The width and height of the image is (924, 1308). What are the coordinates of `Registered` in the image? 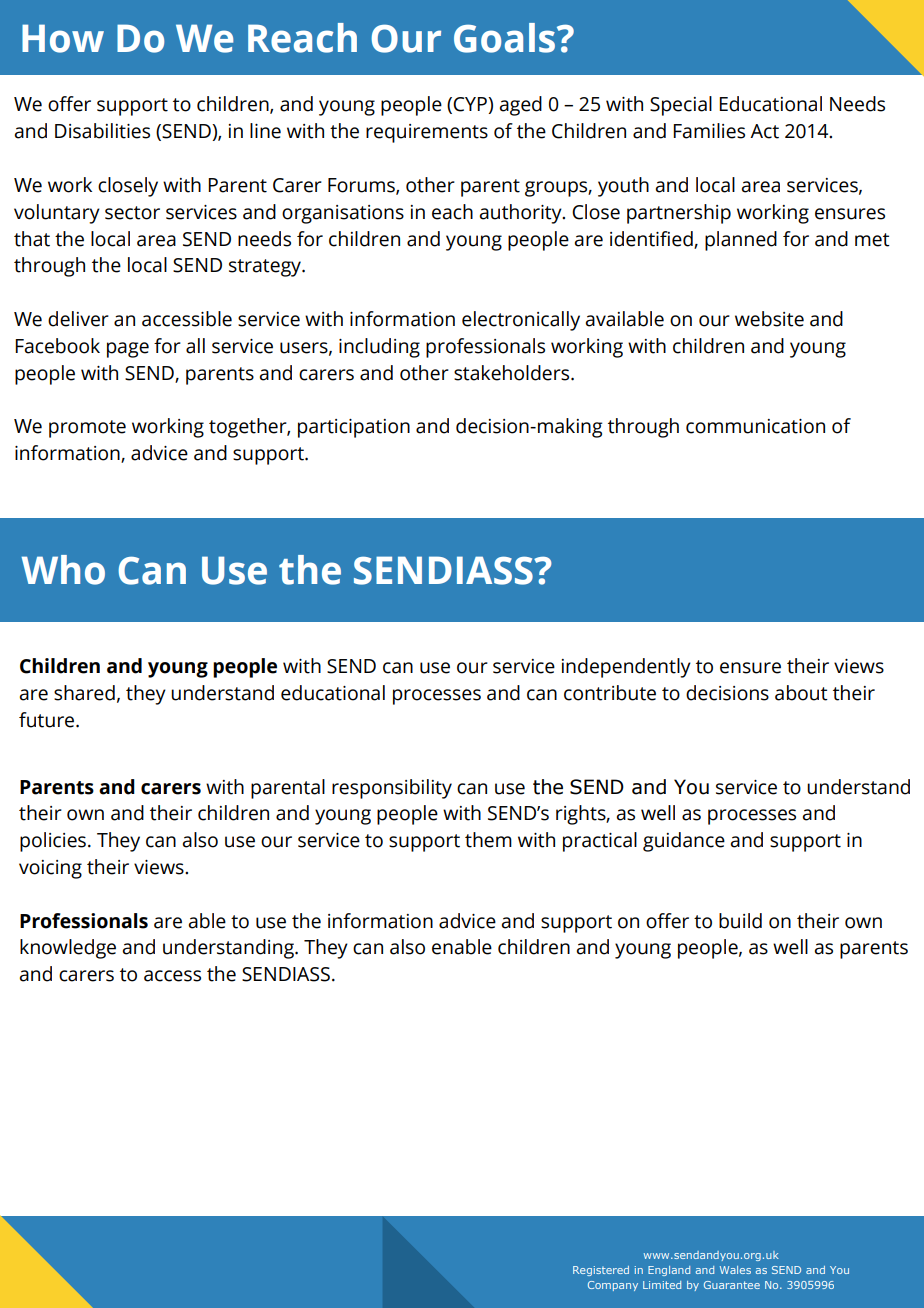 It's located at (601, 1271).
